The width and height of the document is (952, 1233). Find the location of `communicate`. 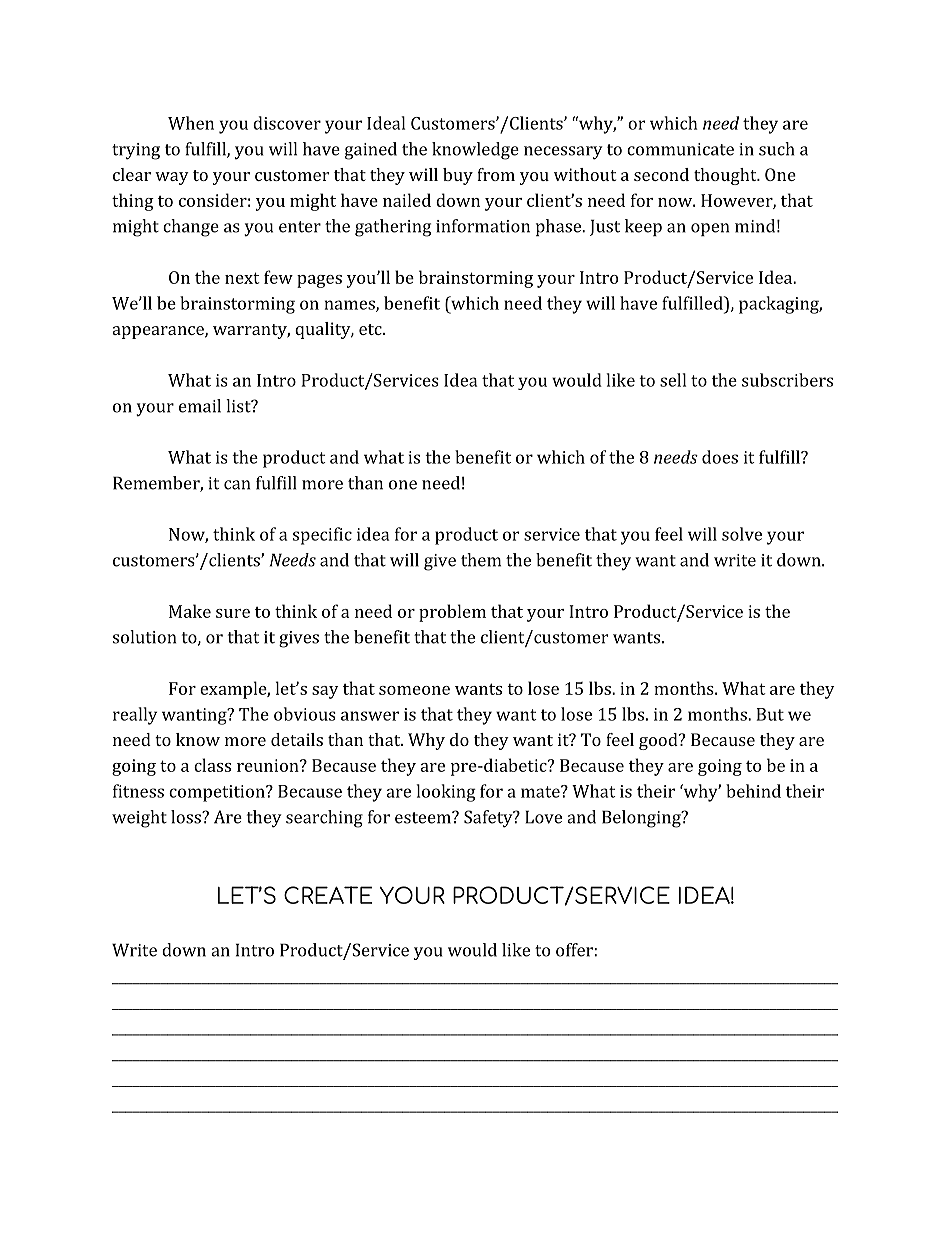

communicate is located at coordinates (680, 149).
